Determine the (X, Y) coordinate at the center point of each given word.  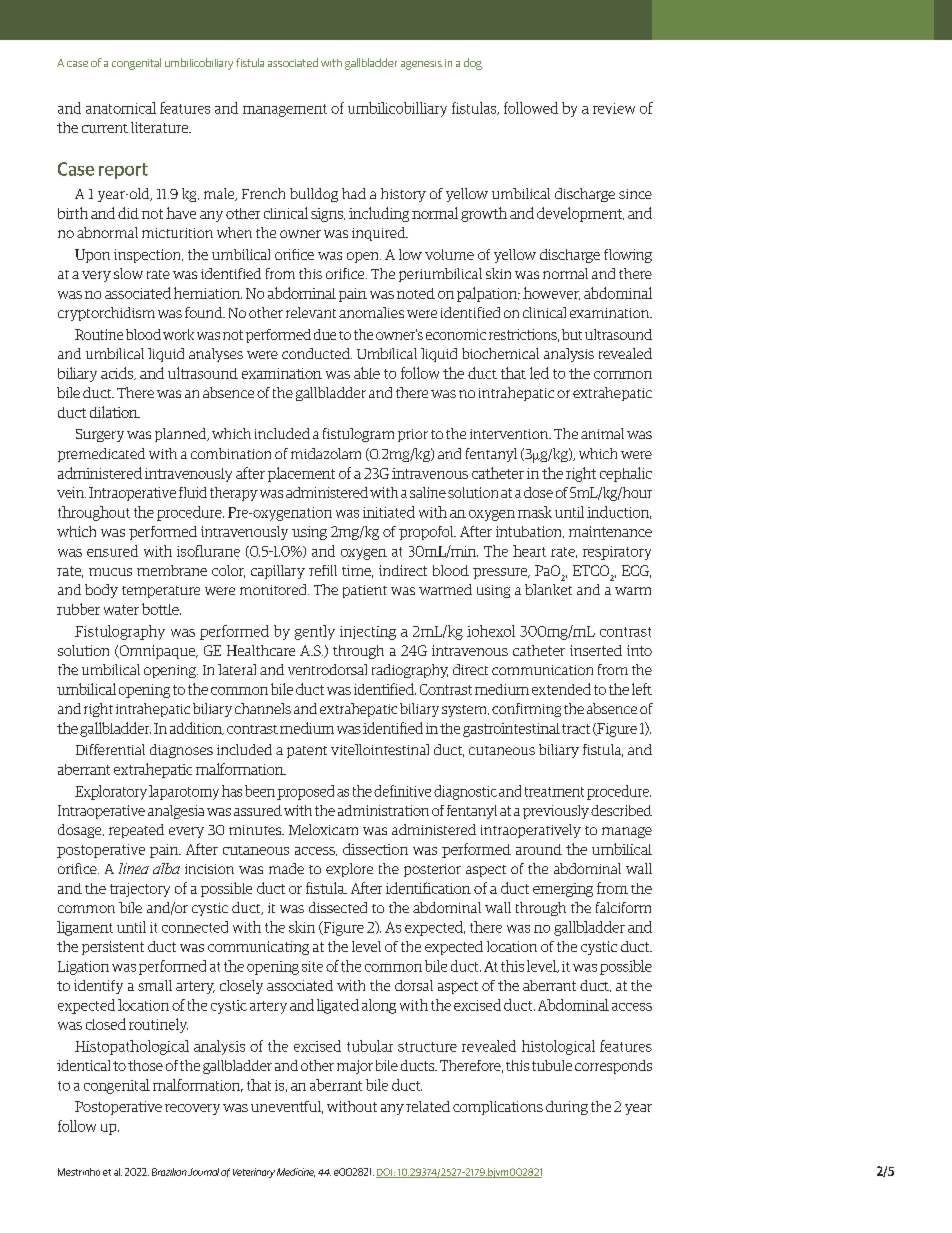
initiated (389, 512)
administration (383, 810)
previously (556, 812)
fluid (193, 492)
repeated (136, 831)
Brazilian (169, 1172)
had (354, 193)
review (614, 108)
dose (538, 492)
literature (161, 127)
